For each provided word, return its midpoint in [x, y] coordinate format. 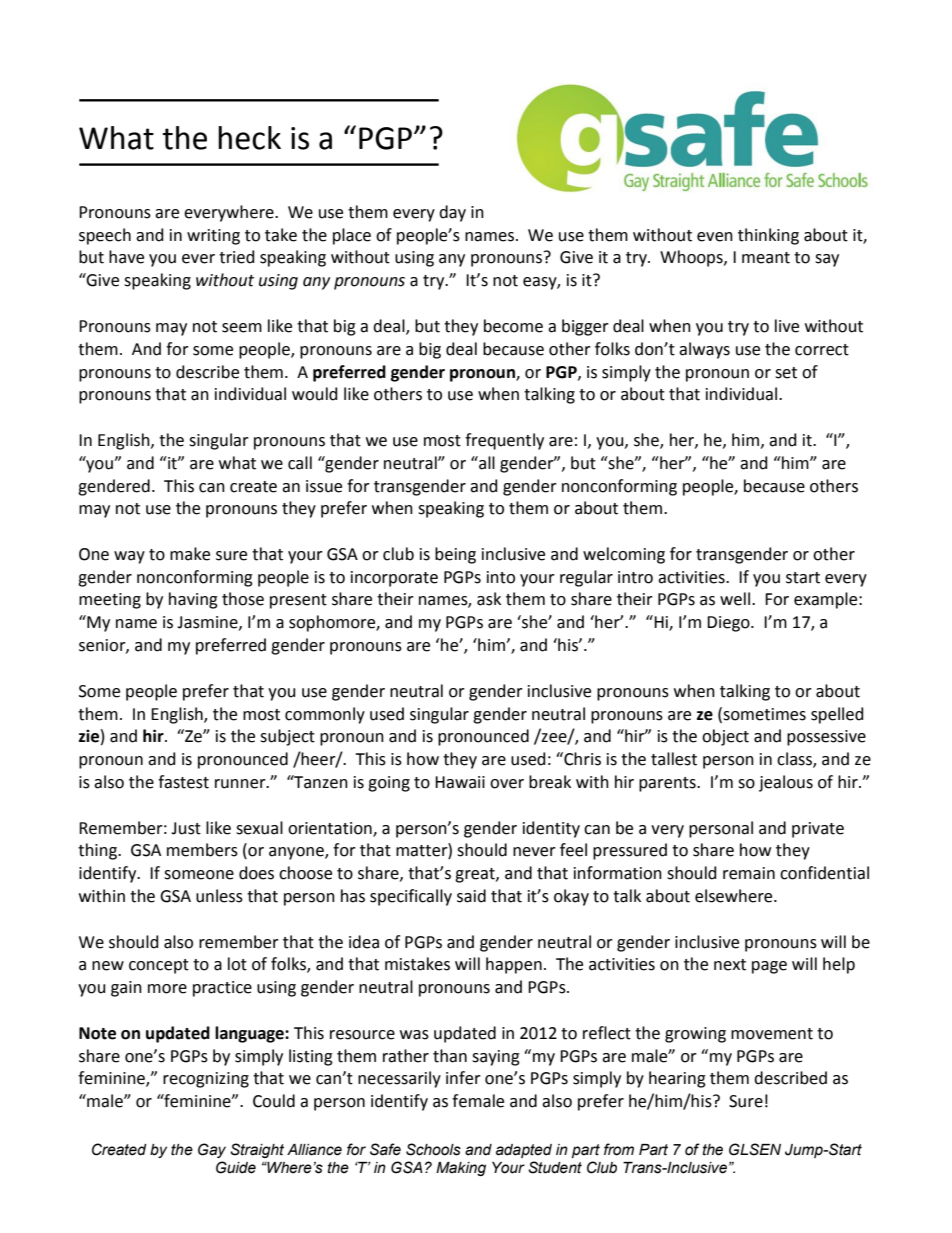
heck [249, 138]
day [452, 213]
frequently [504, 441]
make [190, 554]
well [735, 599]
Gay [212, 1150]
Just [186, 828]
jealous [786, 783]
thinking [768, 236]
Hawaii [460, 782]
